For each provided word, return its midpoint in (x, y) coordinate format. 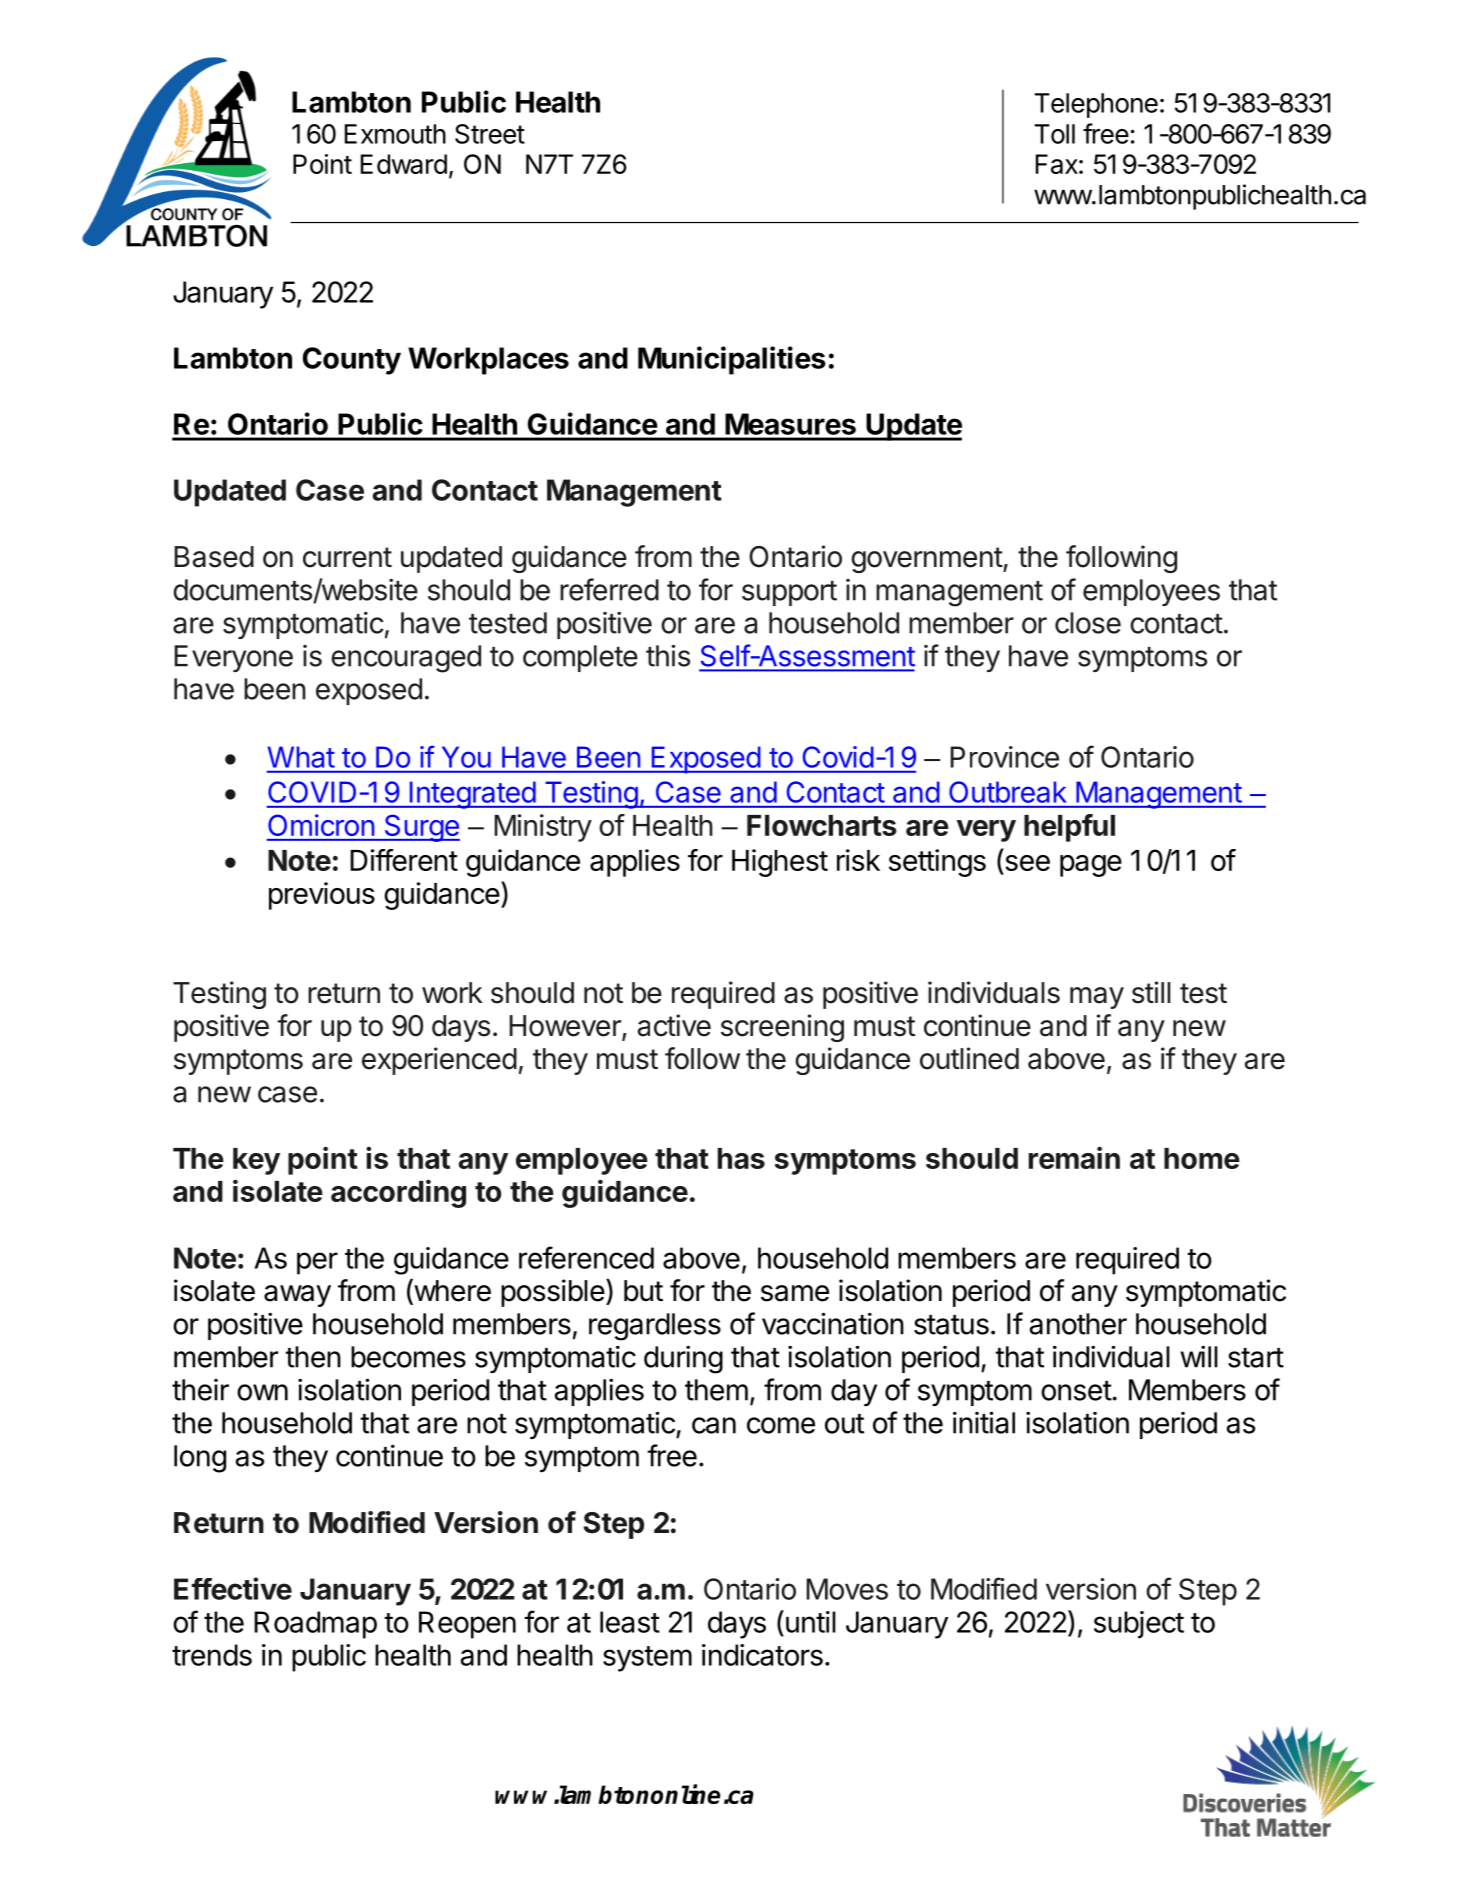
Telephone (1096, 105)
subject (1139, 1625)
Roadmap (315, 1625)
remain (1074, 1157)
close (1088, 623)
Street (490, 134)
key (256, 1161)
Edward (404, 164)
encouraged (406, 659)
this (668, 655)
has (741, 1158)
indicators (762, 1655)
